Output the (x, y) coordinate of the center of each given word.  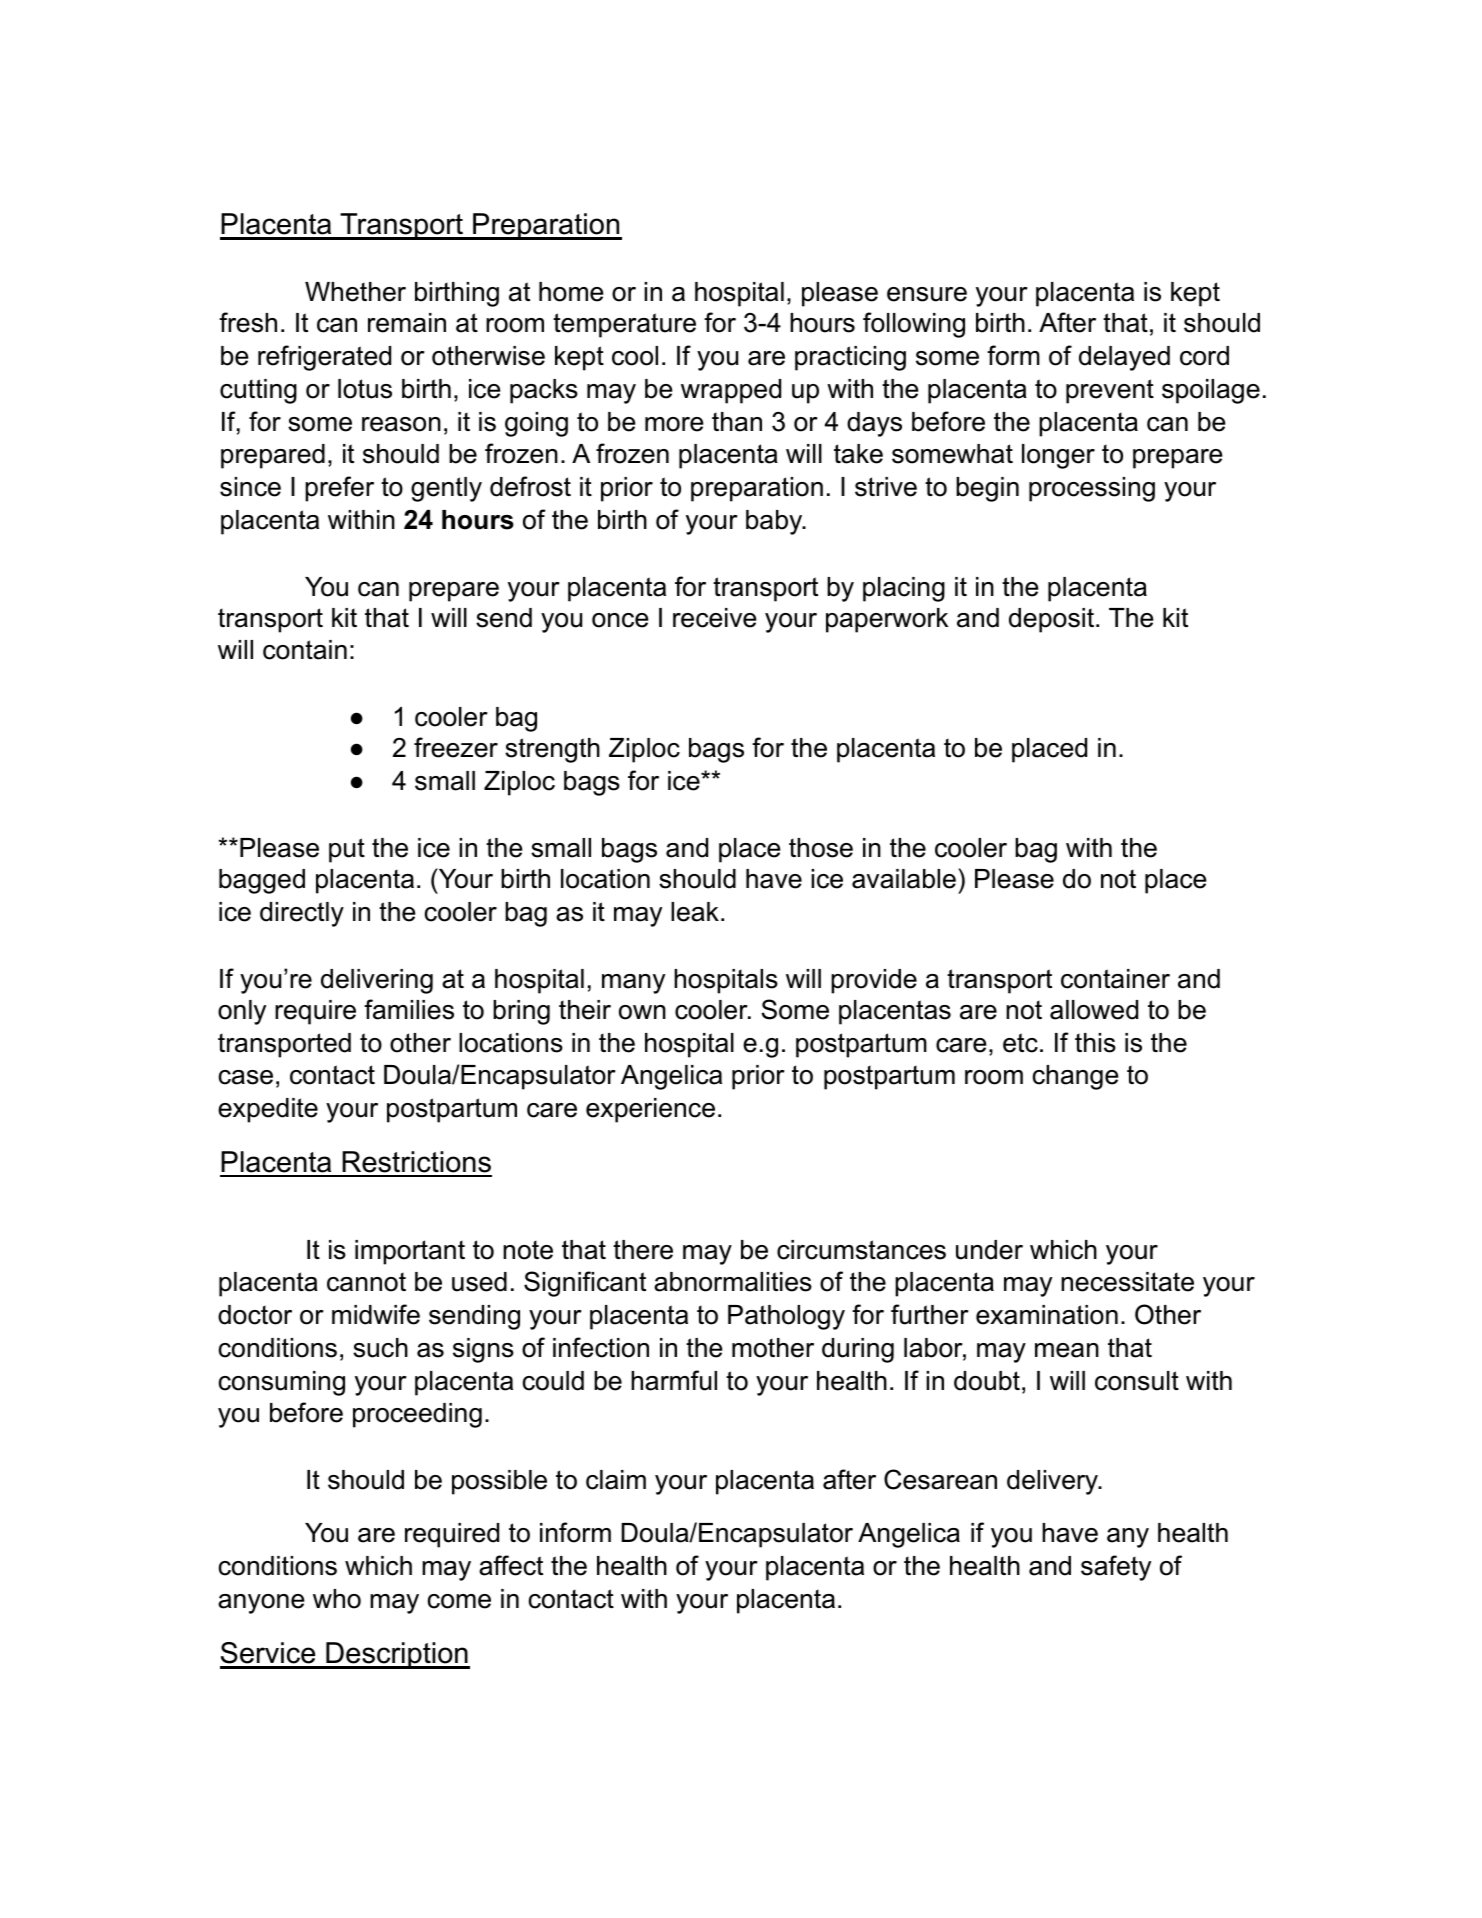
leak (695, 912)
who (337, 1599)
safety (1116, 1568)
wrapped (731, 391)
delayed (1124, 358)
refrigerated (324, 358)
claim (616, 1480)
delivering (377, 981)
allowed (1094, 1010)
